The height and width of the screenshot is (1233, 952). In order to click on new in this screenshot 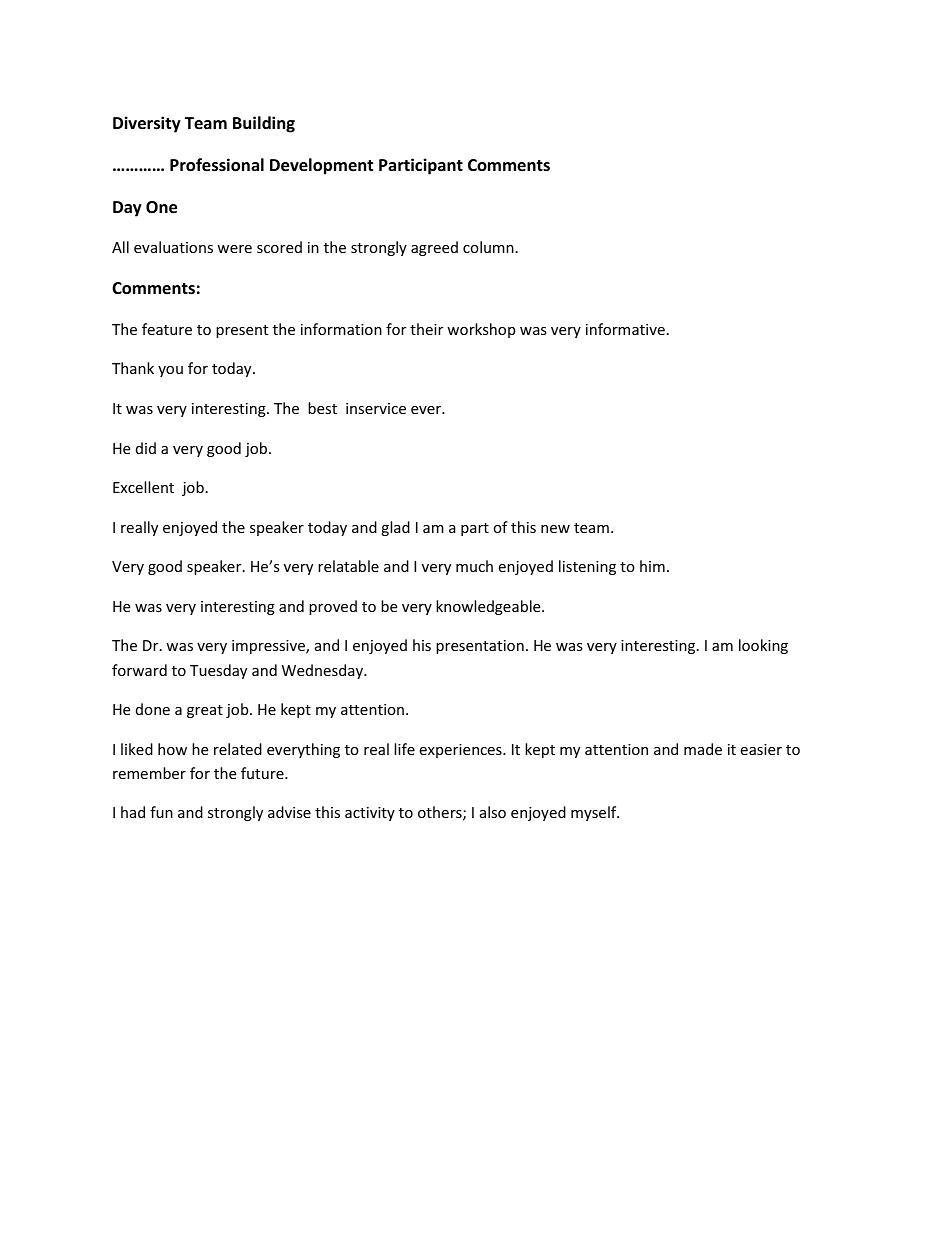, I will do `click(555, 529)`.
